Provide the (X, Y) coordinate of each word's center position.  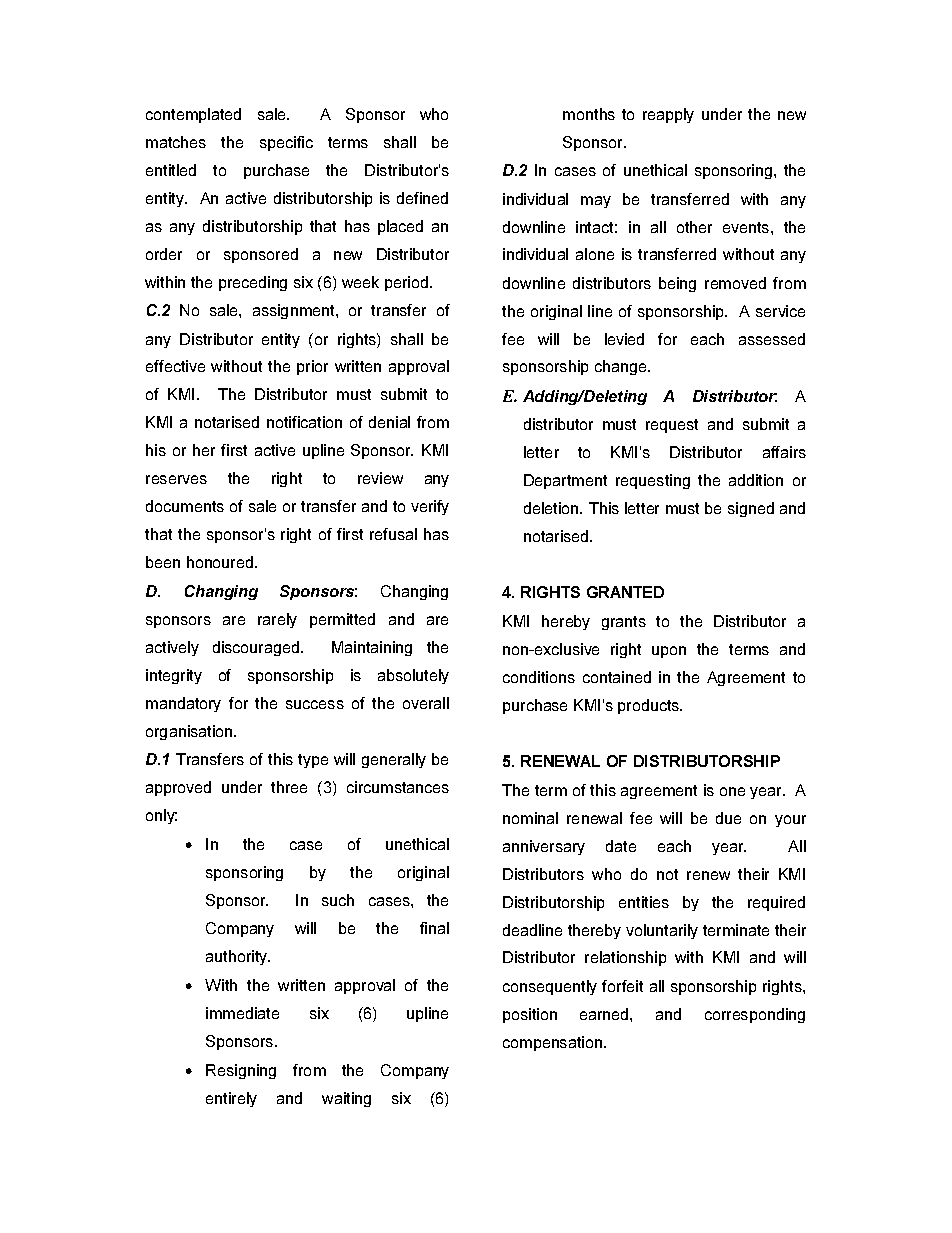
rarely (277, 620)
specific (286, 143)
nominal (530, 818)
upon (669, 652)
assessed (772, 339)
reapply (668, 115)
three (289, 787)
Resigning (241, 1071)
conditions (539, 677)
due (728, 818)
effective (175, 366)
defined (422, 198)
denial (389, 422)
